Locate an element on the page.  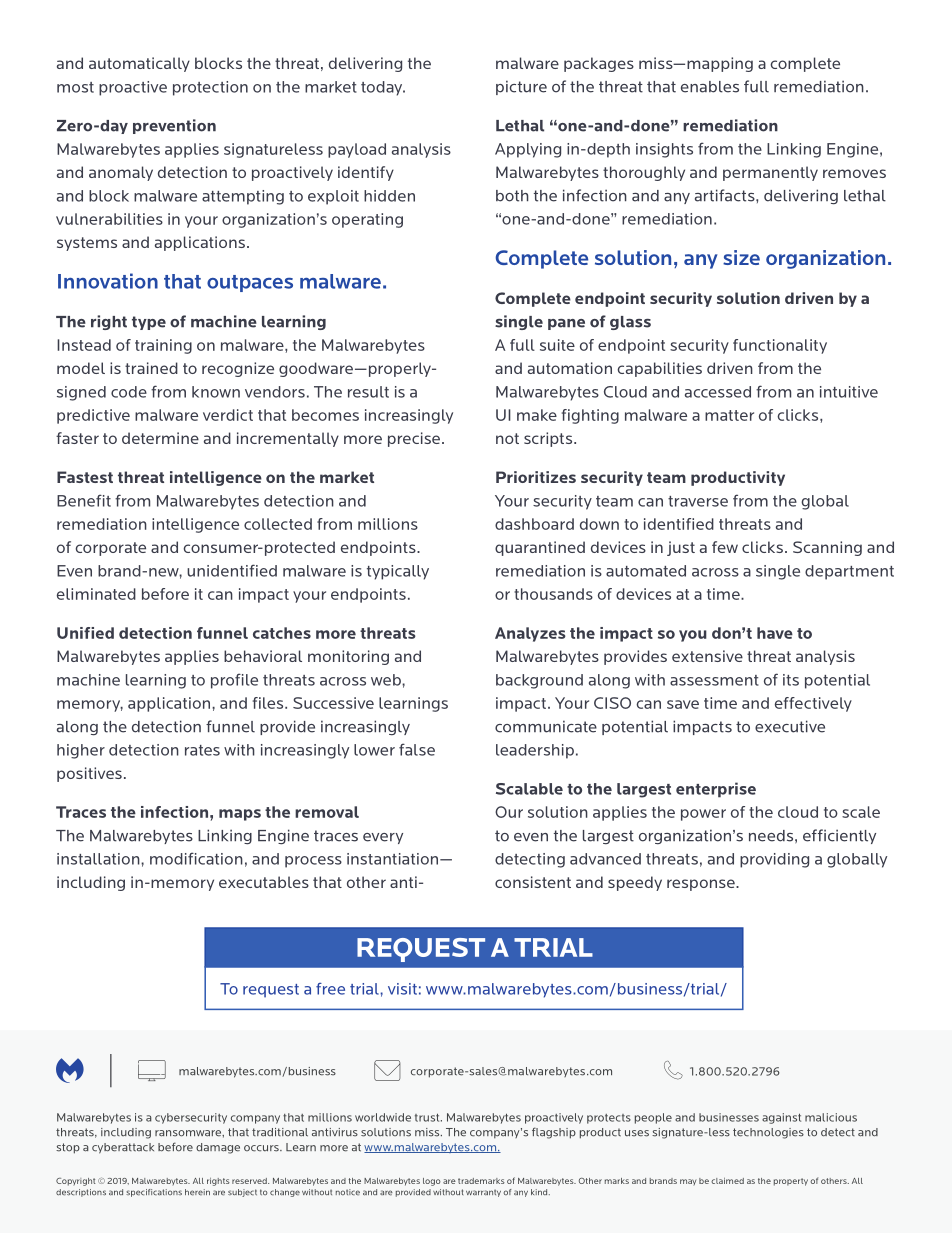
response is located at coordinates (702, 885).
